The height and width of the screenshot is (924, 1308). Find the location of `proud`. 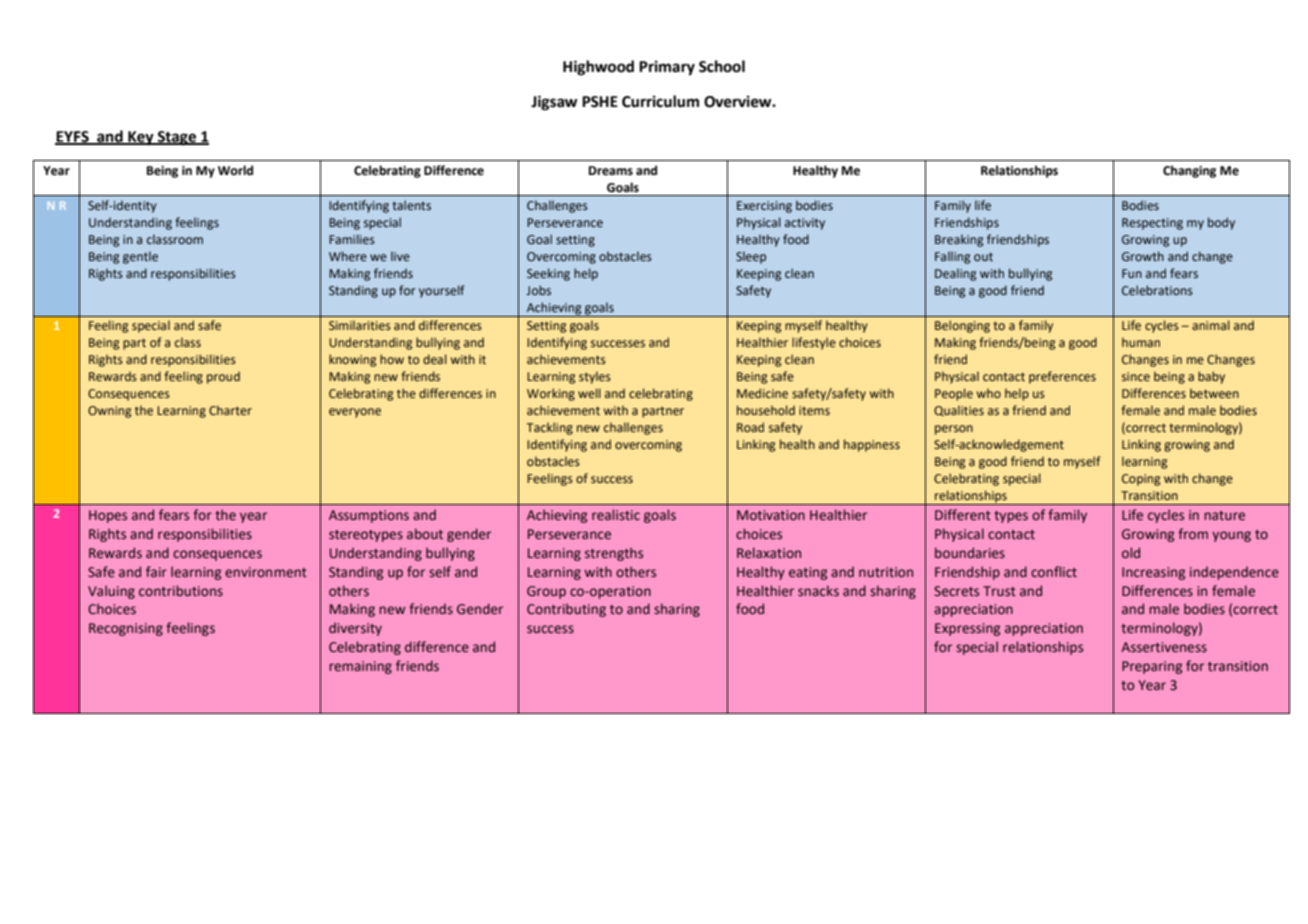

proud is located at coordinates (223, 377).
